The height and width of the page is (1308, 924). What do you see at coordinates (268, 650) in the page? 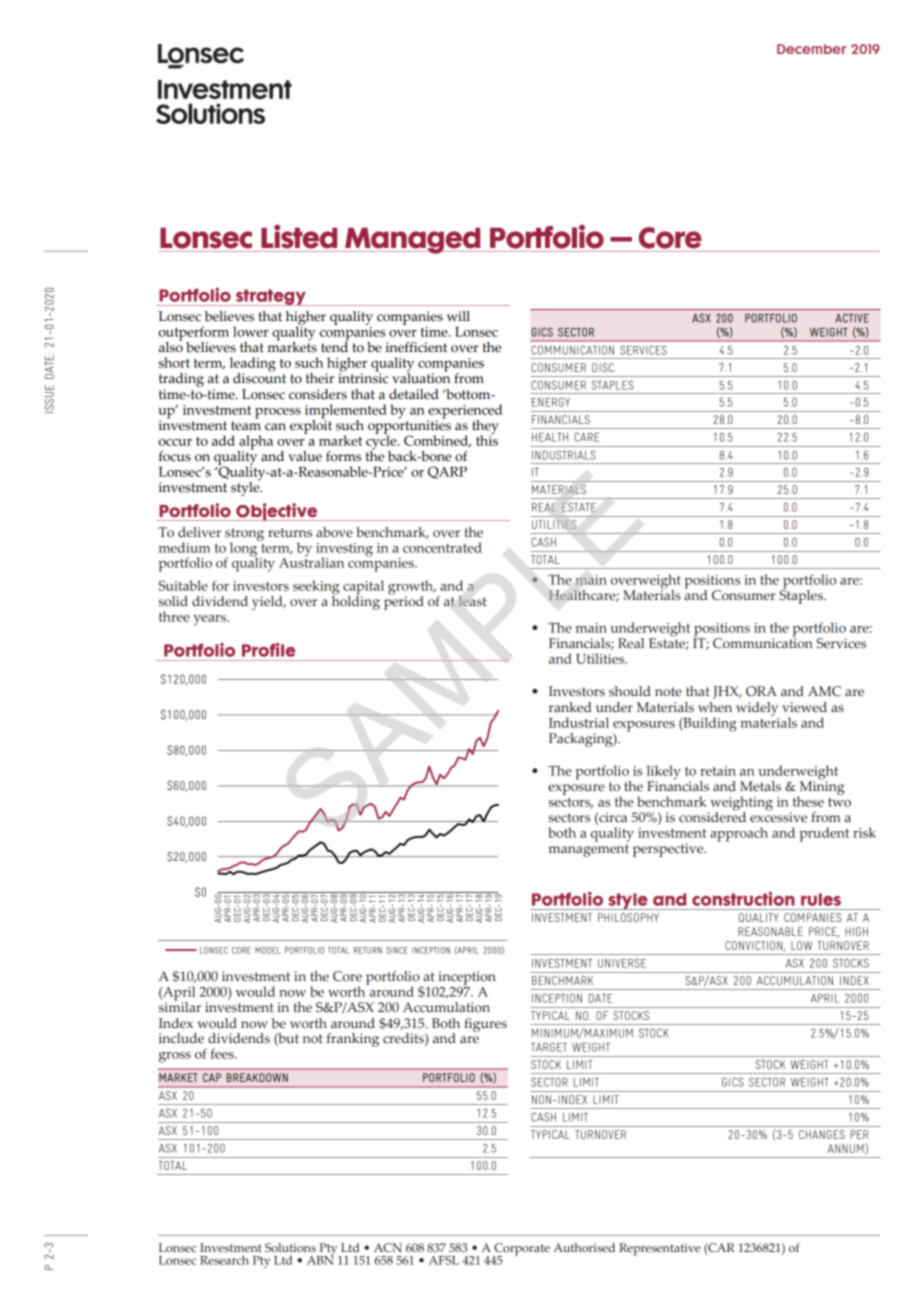
I see `Profile` at bounding box center [268, 650].
